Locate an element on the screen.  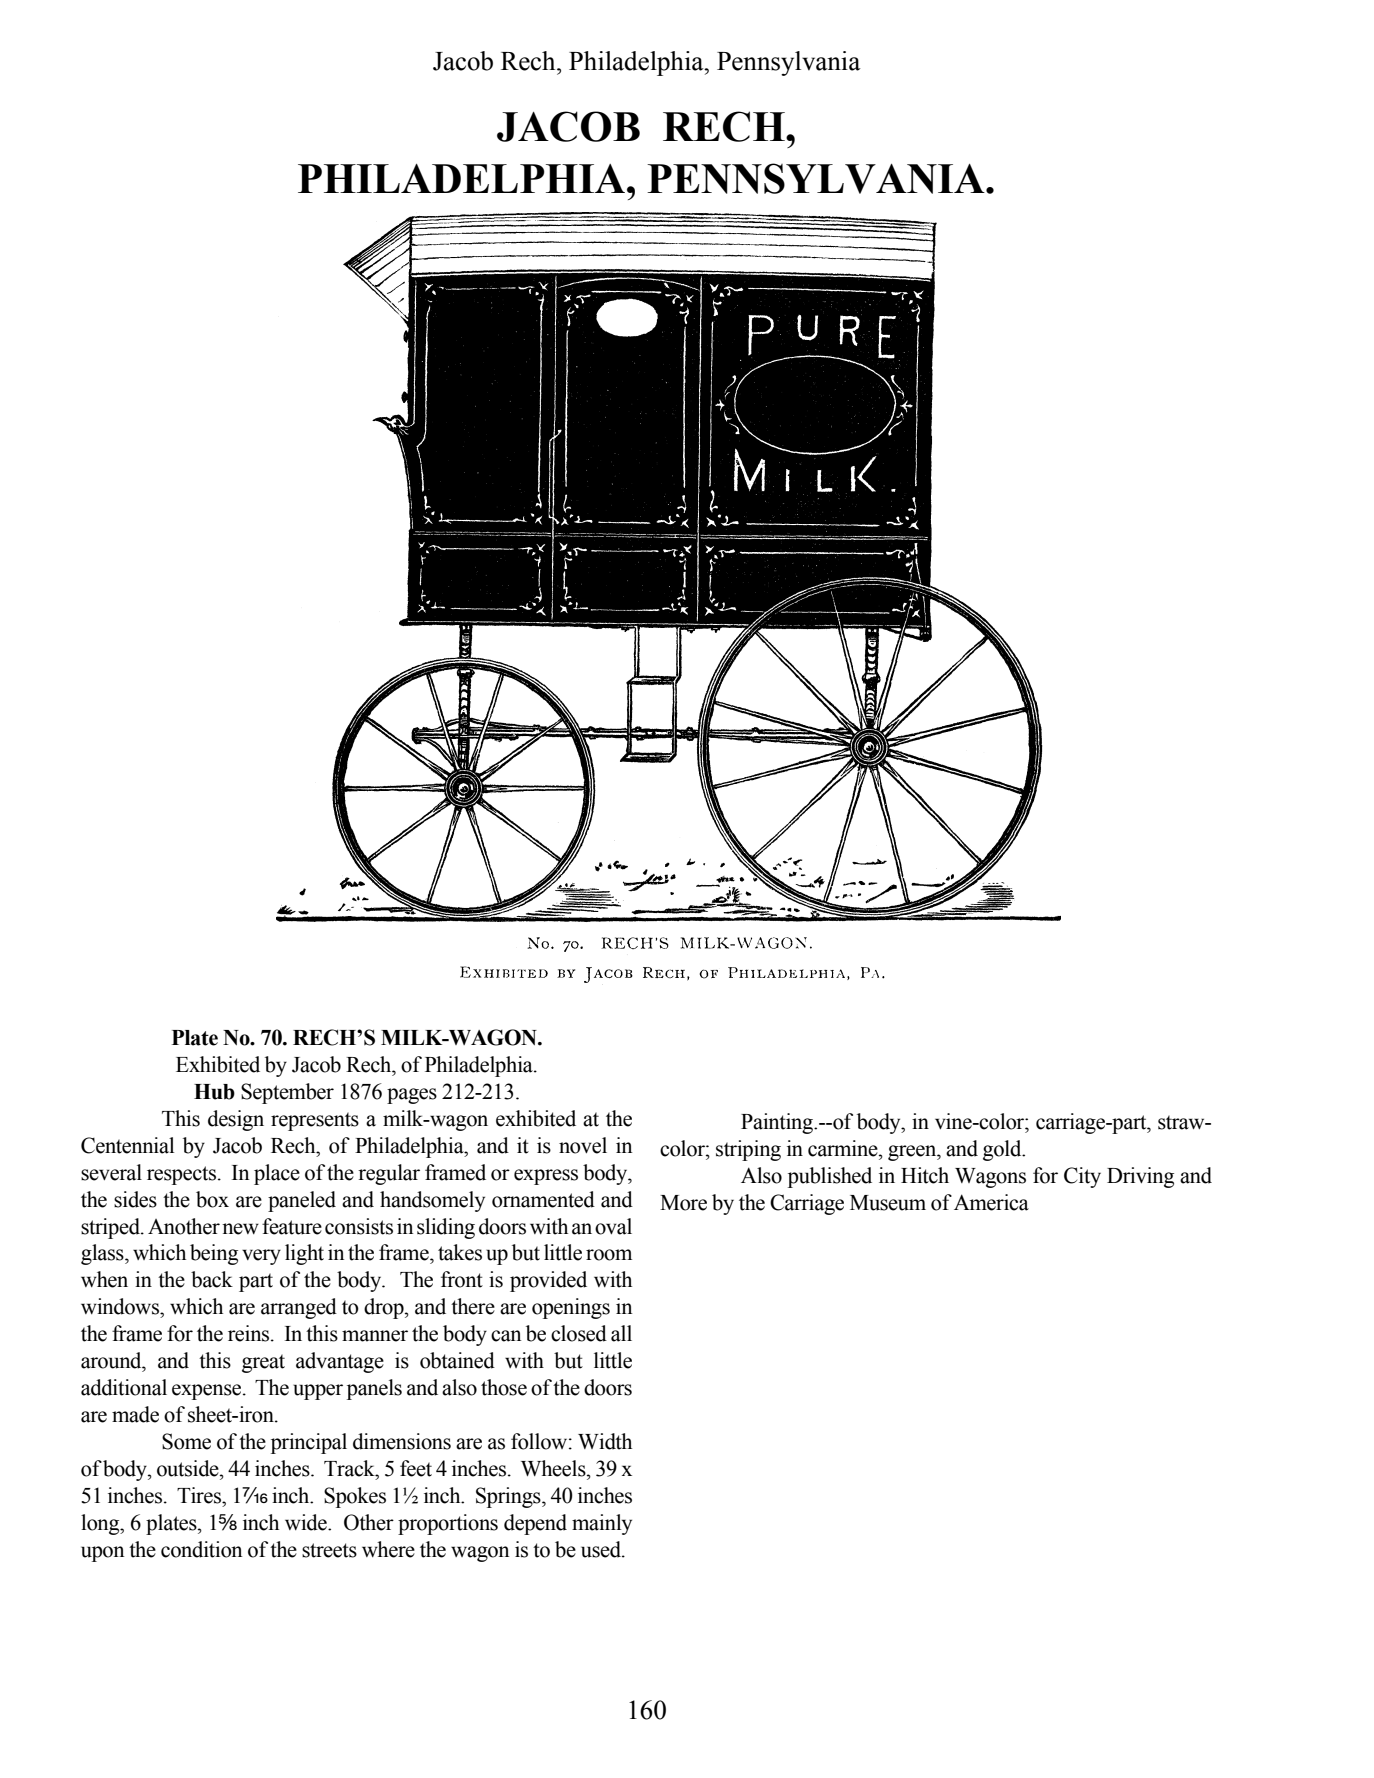
those is located at coordinates (504, 1387).
